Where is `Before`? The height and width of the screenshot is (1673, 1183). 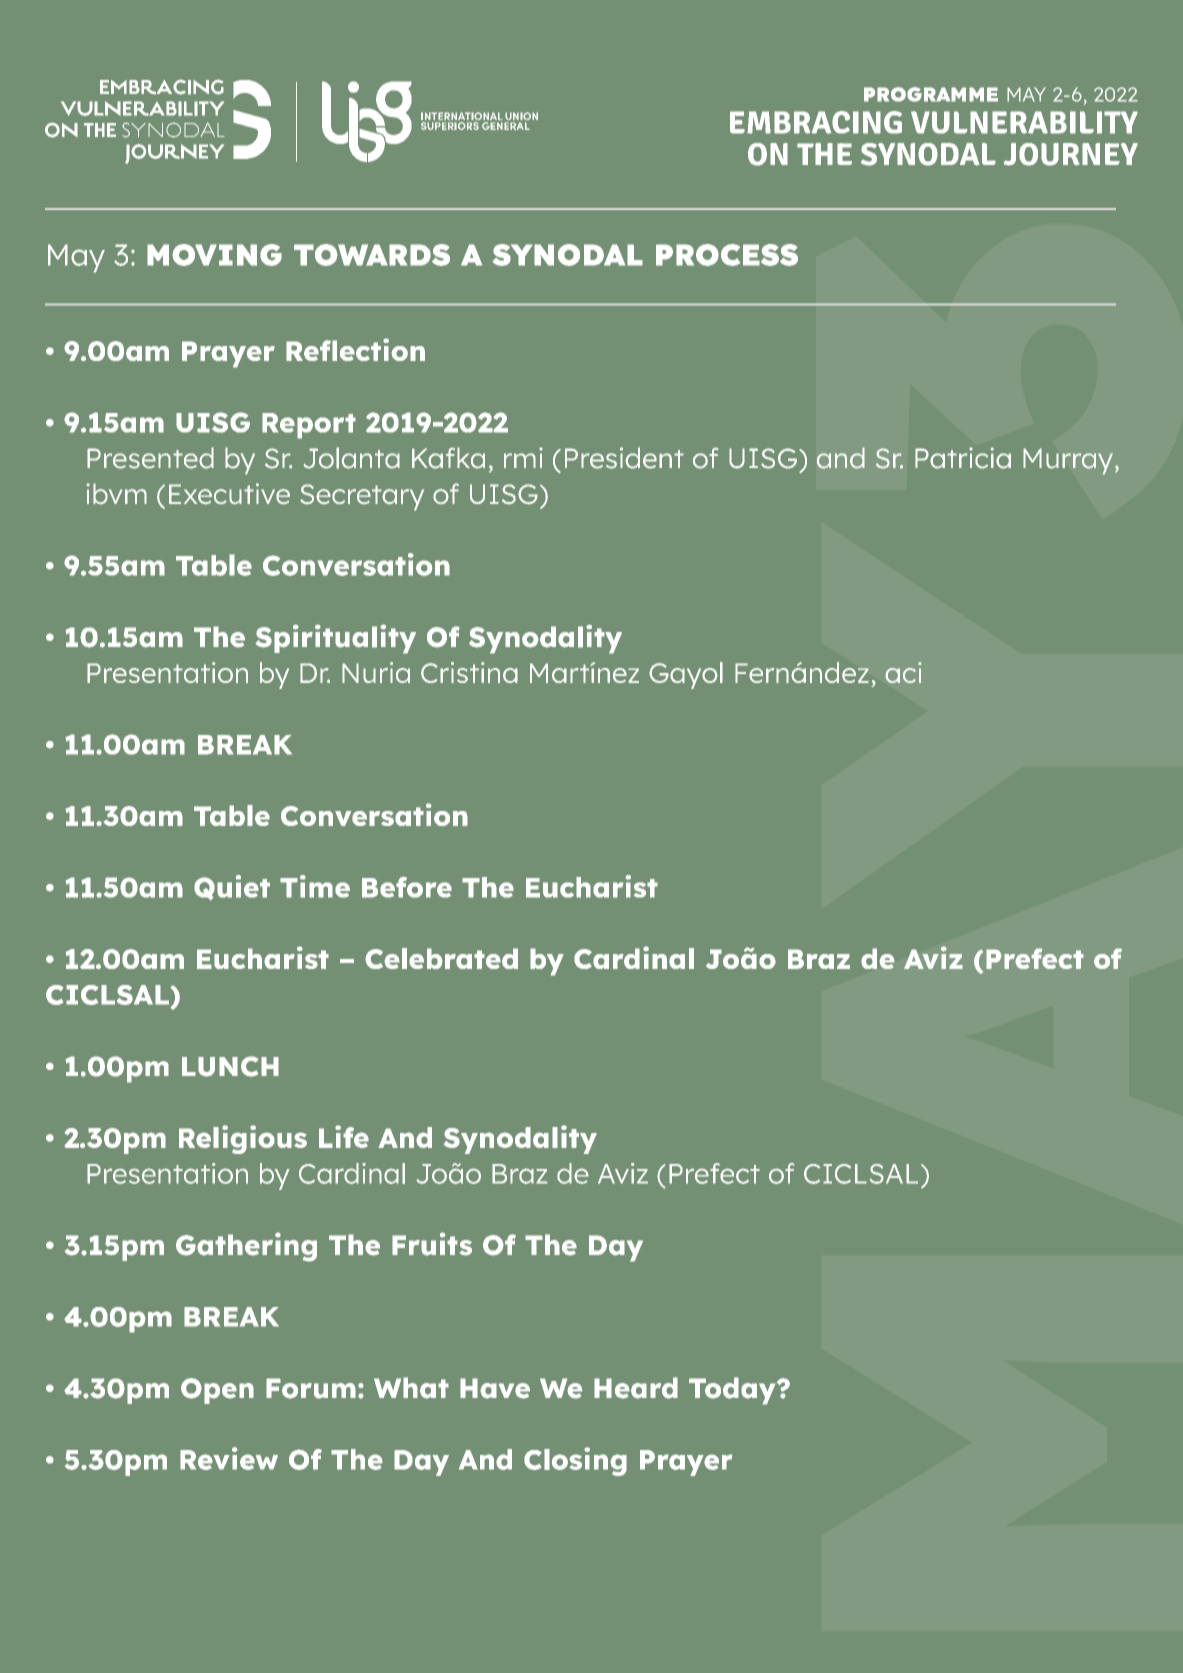 Before is located at coordinates (407, 887).
